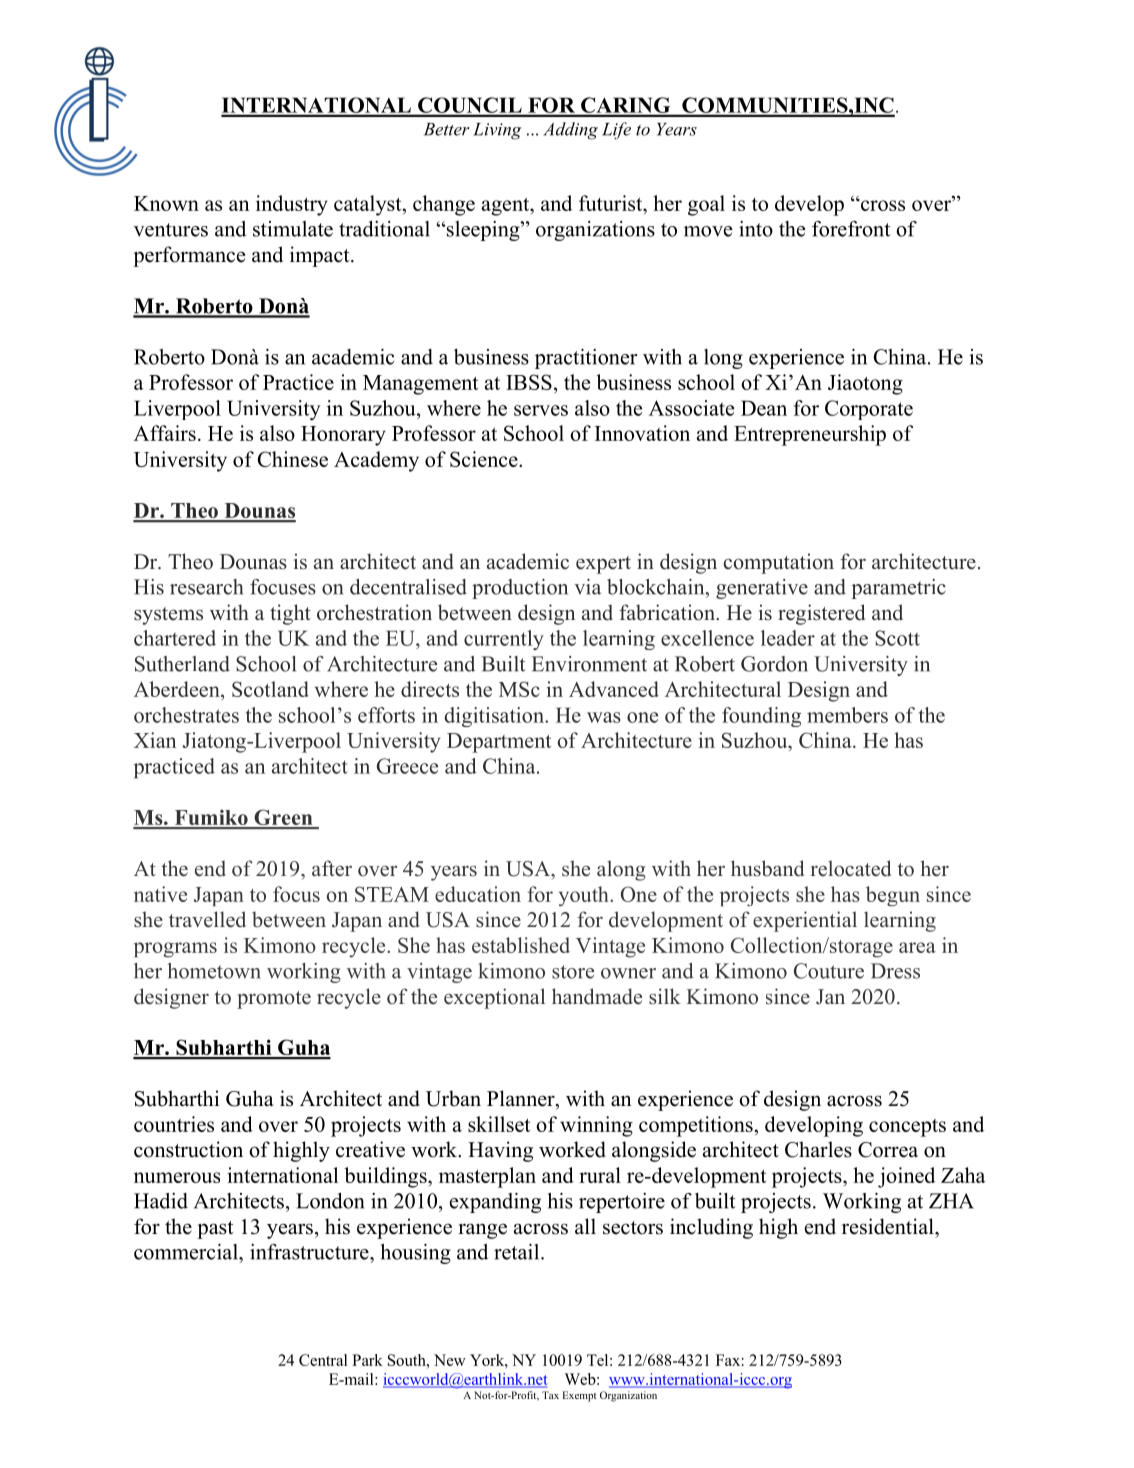  What do you see at coordinates (292, 205) in the document?
I see `industry` at bounding box center [292, 205].
